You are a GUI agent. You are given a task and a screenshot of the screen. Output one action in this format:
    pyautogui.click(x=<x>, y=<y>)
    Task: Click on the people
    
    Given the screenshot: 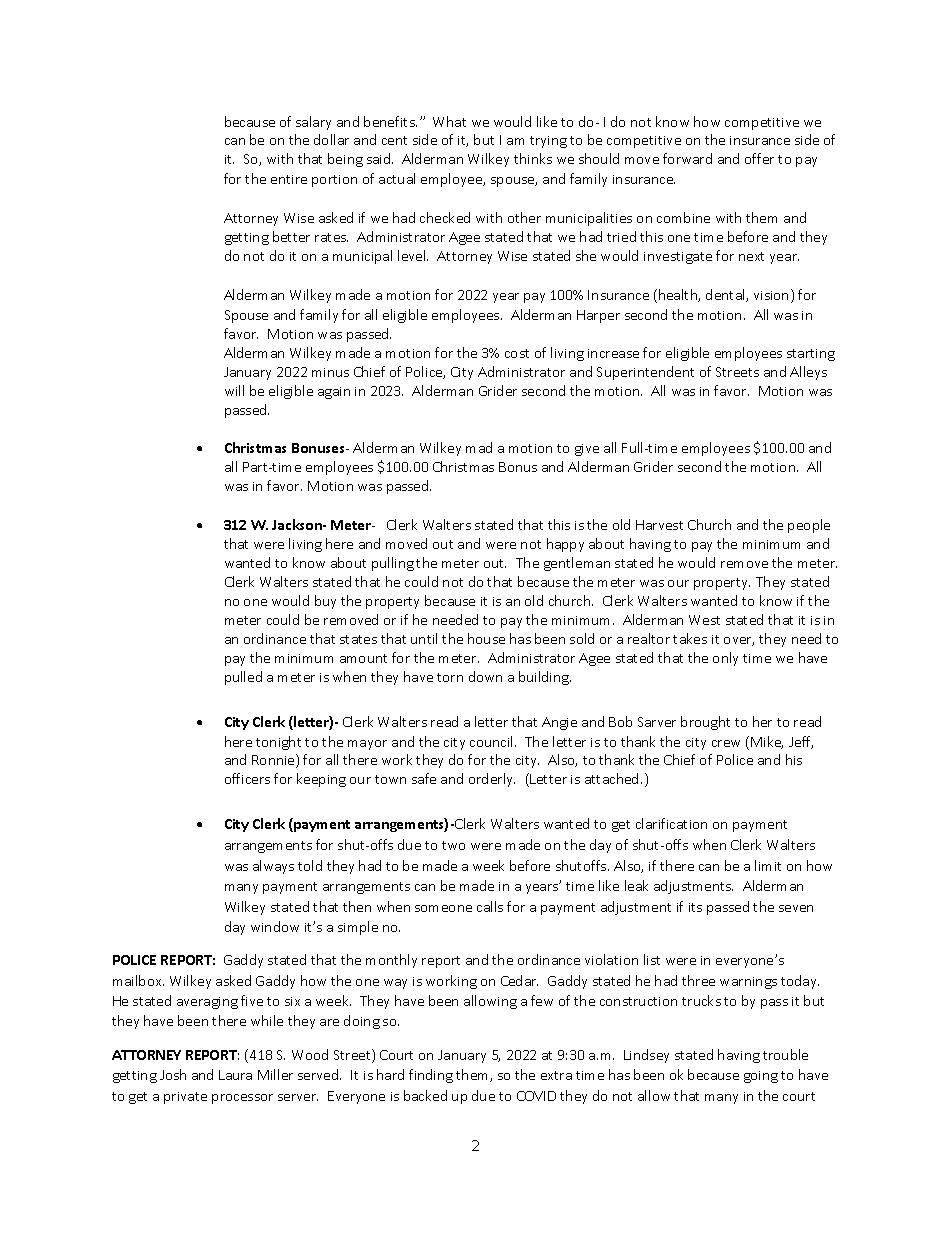 What is the action you would take?
    pyautogui.click(x=809, y=526)
